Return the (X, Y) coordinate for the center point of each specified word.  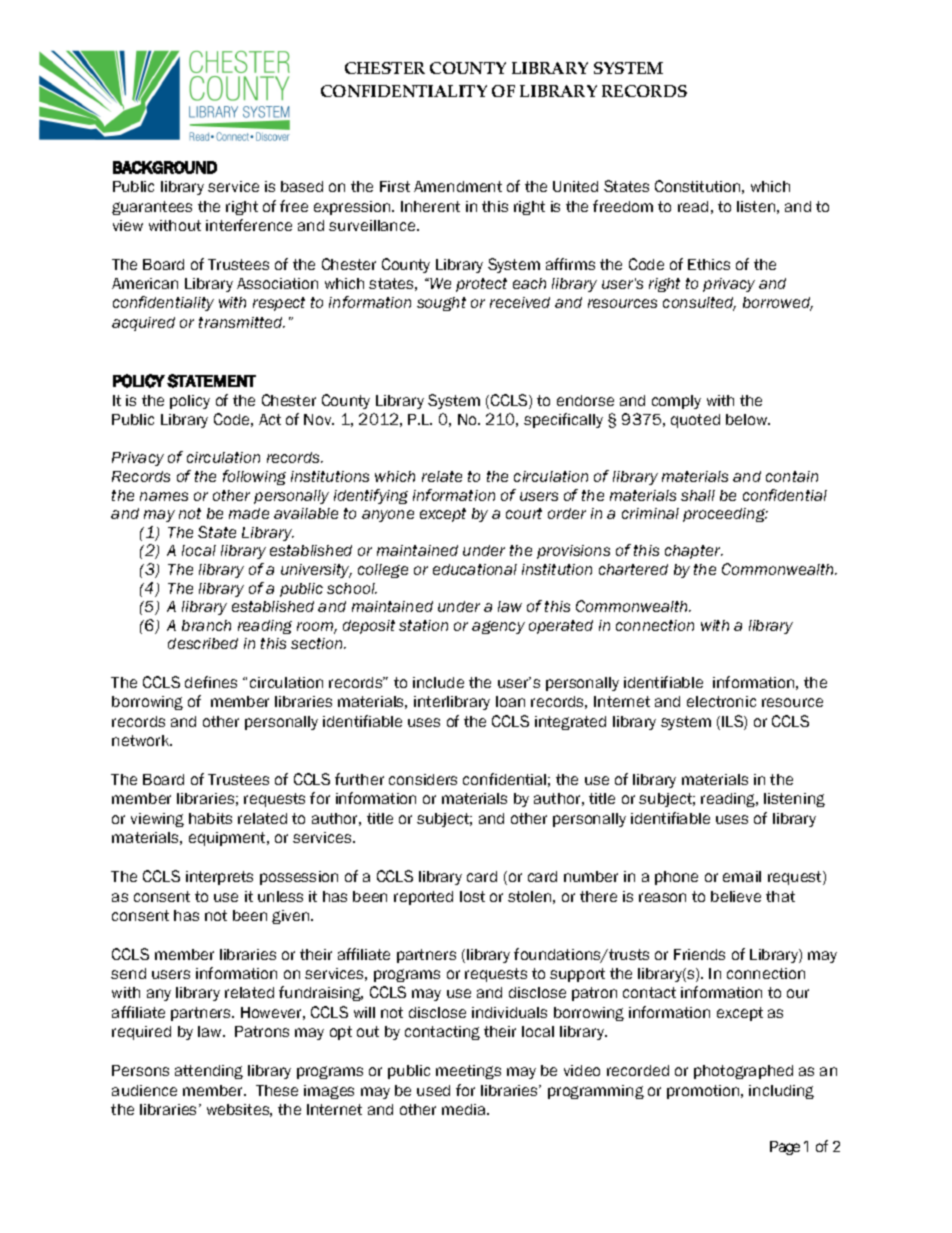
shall (698, 495)
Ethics (709, 264)
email (742, 876)
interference (249, 225)
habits (210, 818)
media (465, 1109)
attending (209, 1072)
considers (423, 779)
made (249, 513)
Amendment (458, 186)
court (524, 513)
